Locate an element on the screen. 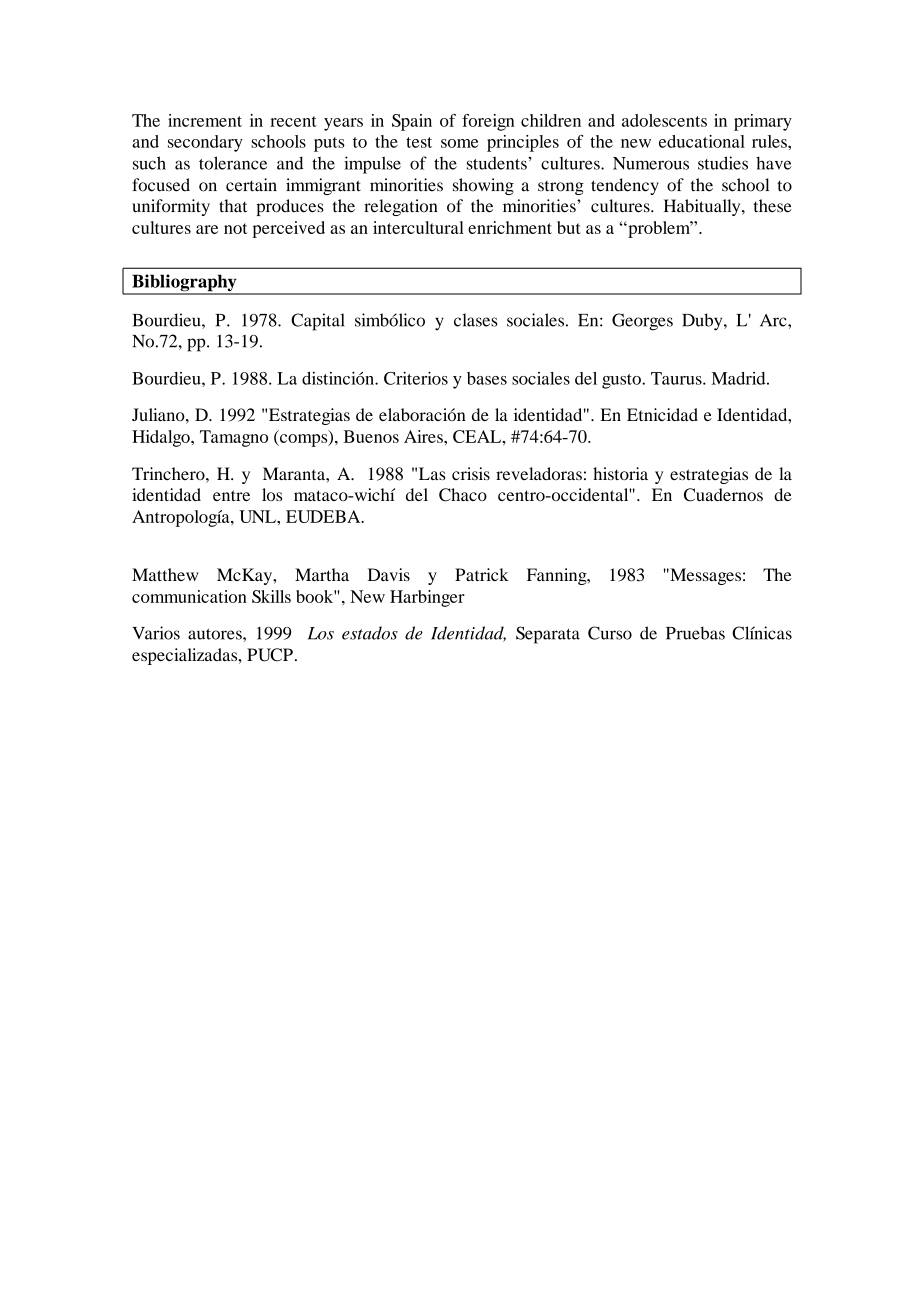  Capital is located at coordinates (318, 322).
